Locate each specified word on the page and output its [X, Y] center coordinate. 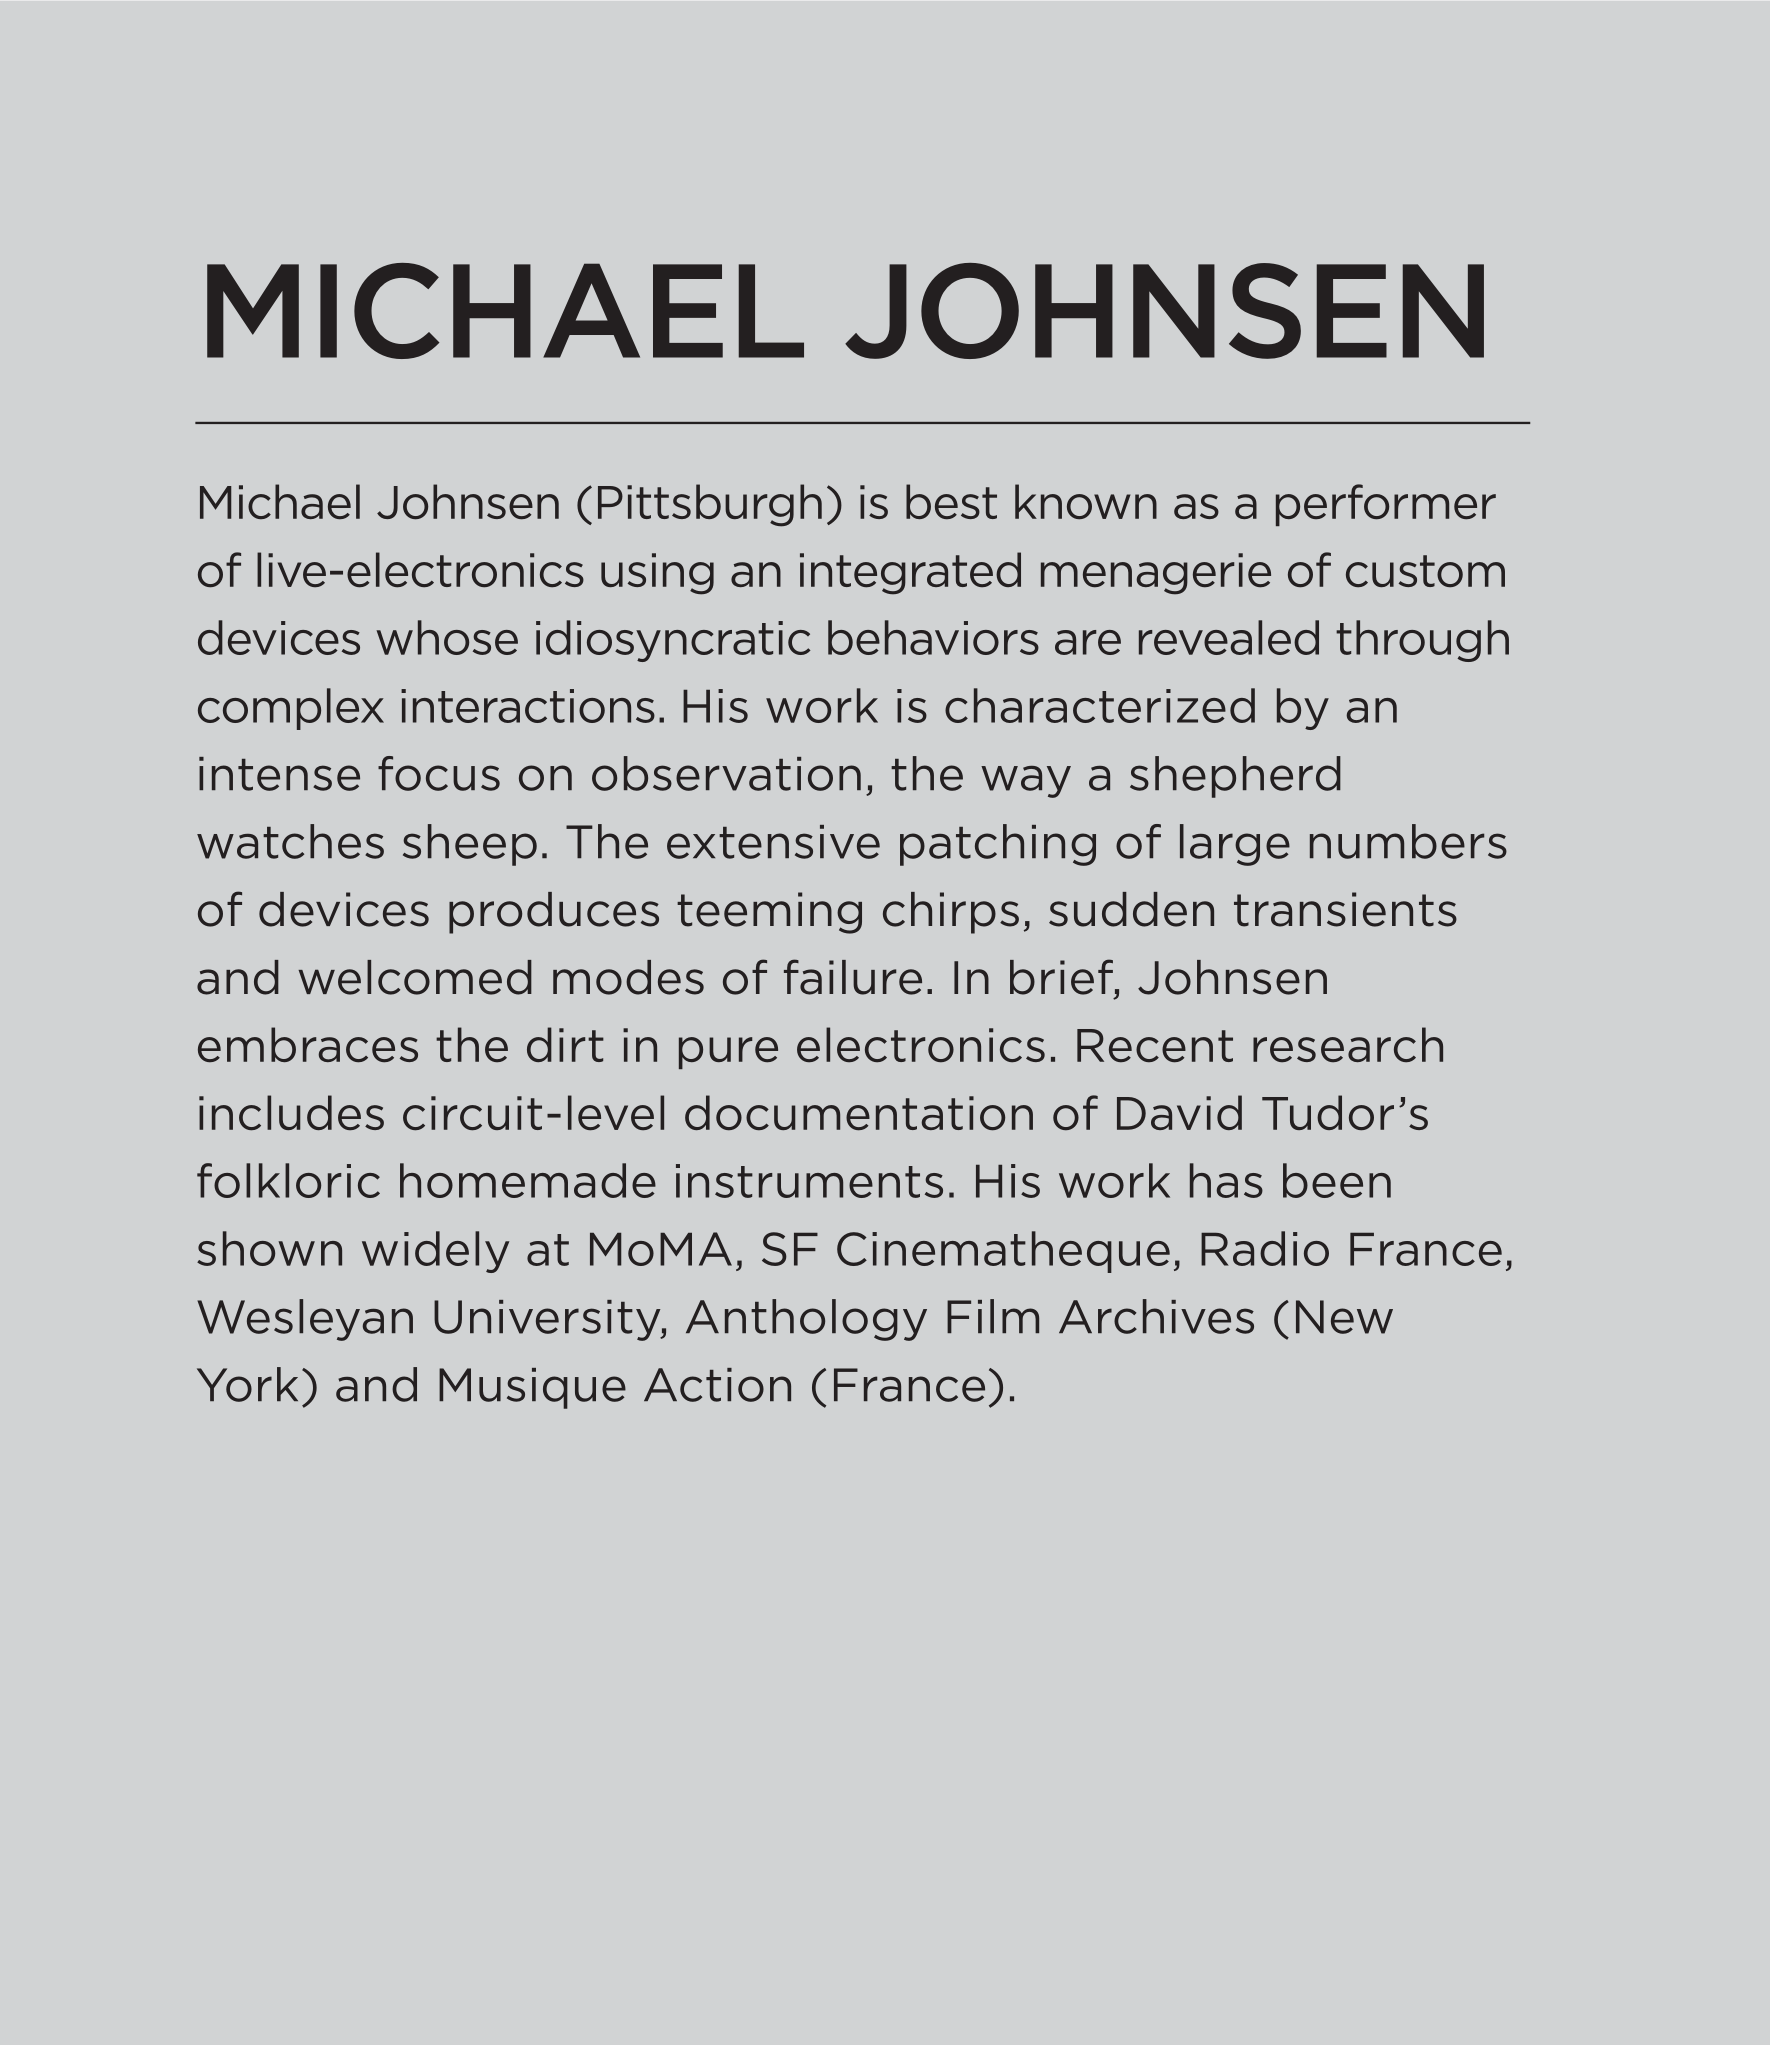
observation [726, 773]
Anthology [806, 1320]
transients [1345, 909]
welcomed [415, 977]
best [951, 502]
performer [1386, 505]
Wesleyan [305, 1320]
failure [853, 977]
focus [439, 773]
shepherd [1235, 777]
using [657, 574]
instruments [809, 1181]
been [1337, 1180]
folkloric [288, 1180]
